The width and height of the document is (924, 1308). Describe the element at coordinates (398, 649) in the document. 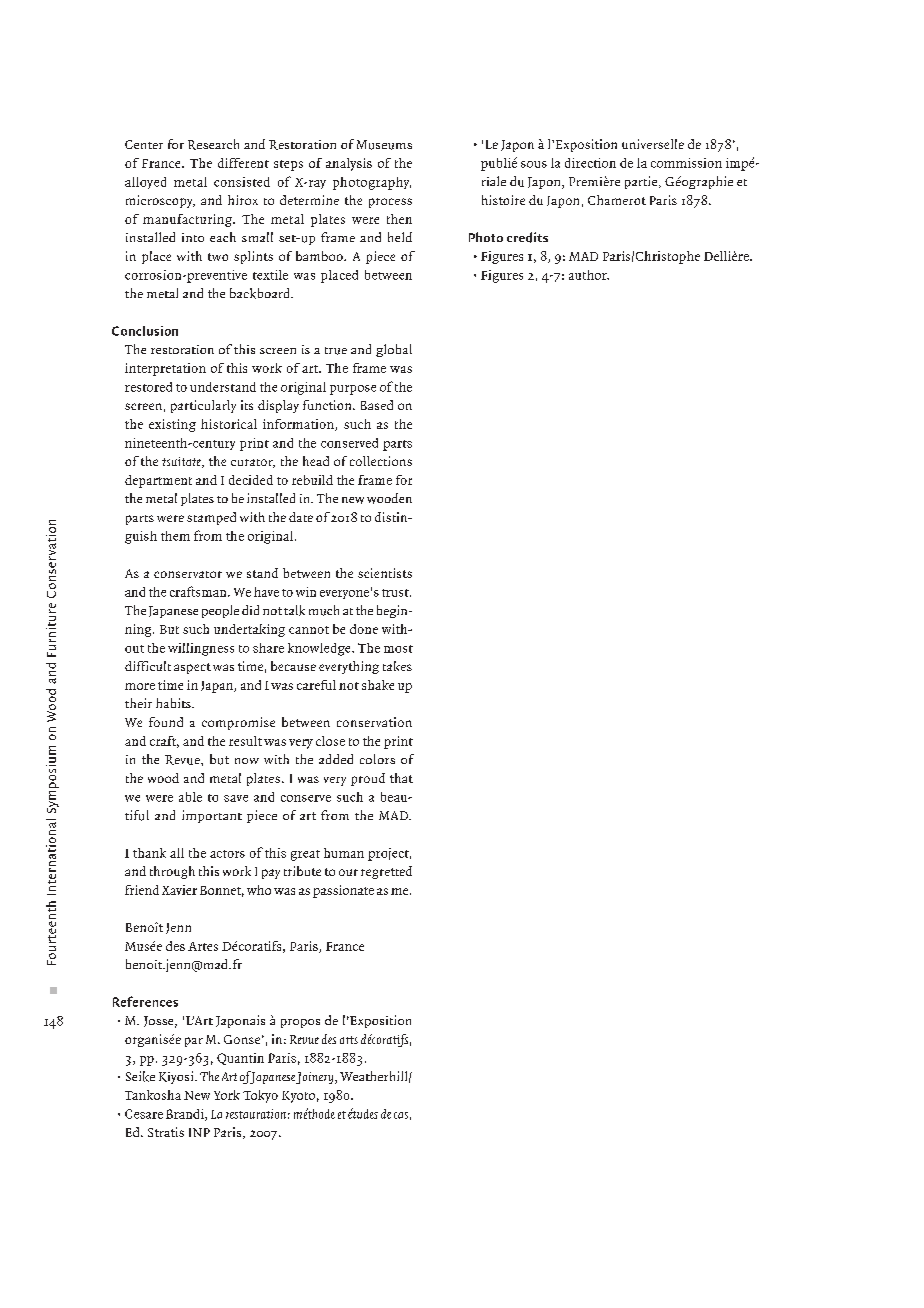

I see `most` at that location.
